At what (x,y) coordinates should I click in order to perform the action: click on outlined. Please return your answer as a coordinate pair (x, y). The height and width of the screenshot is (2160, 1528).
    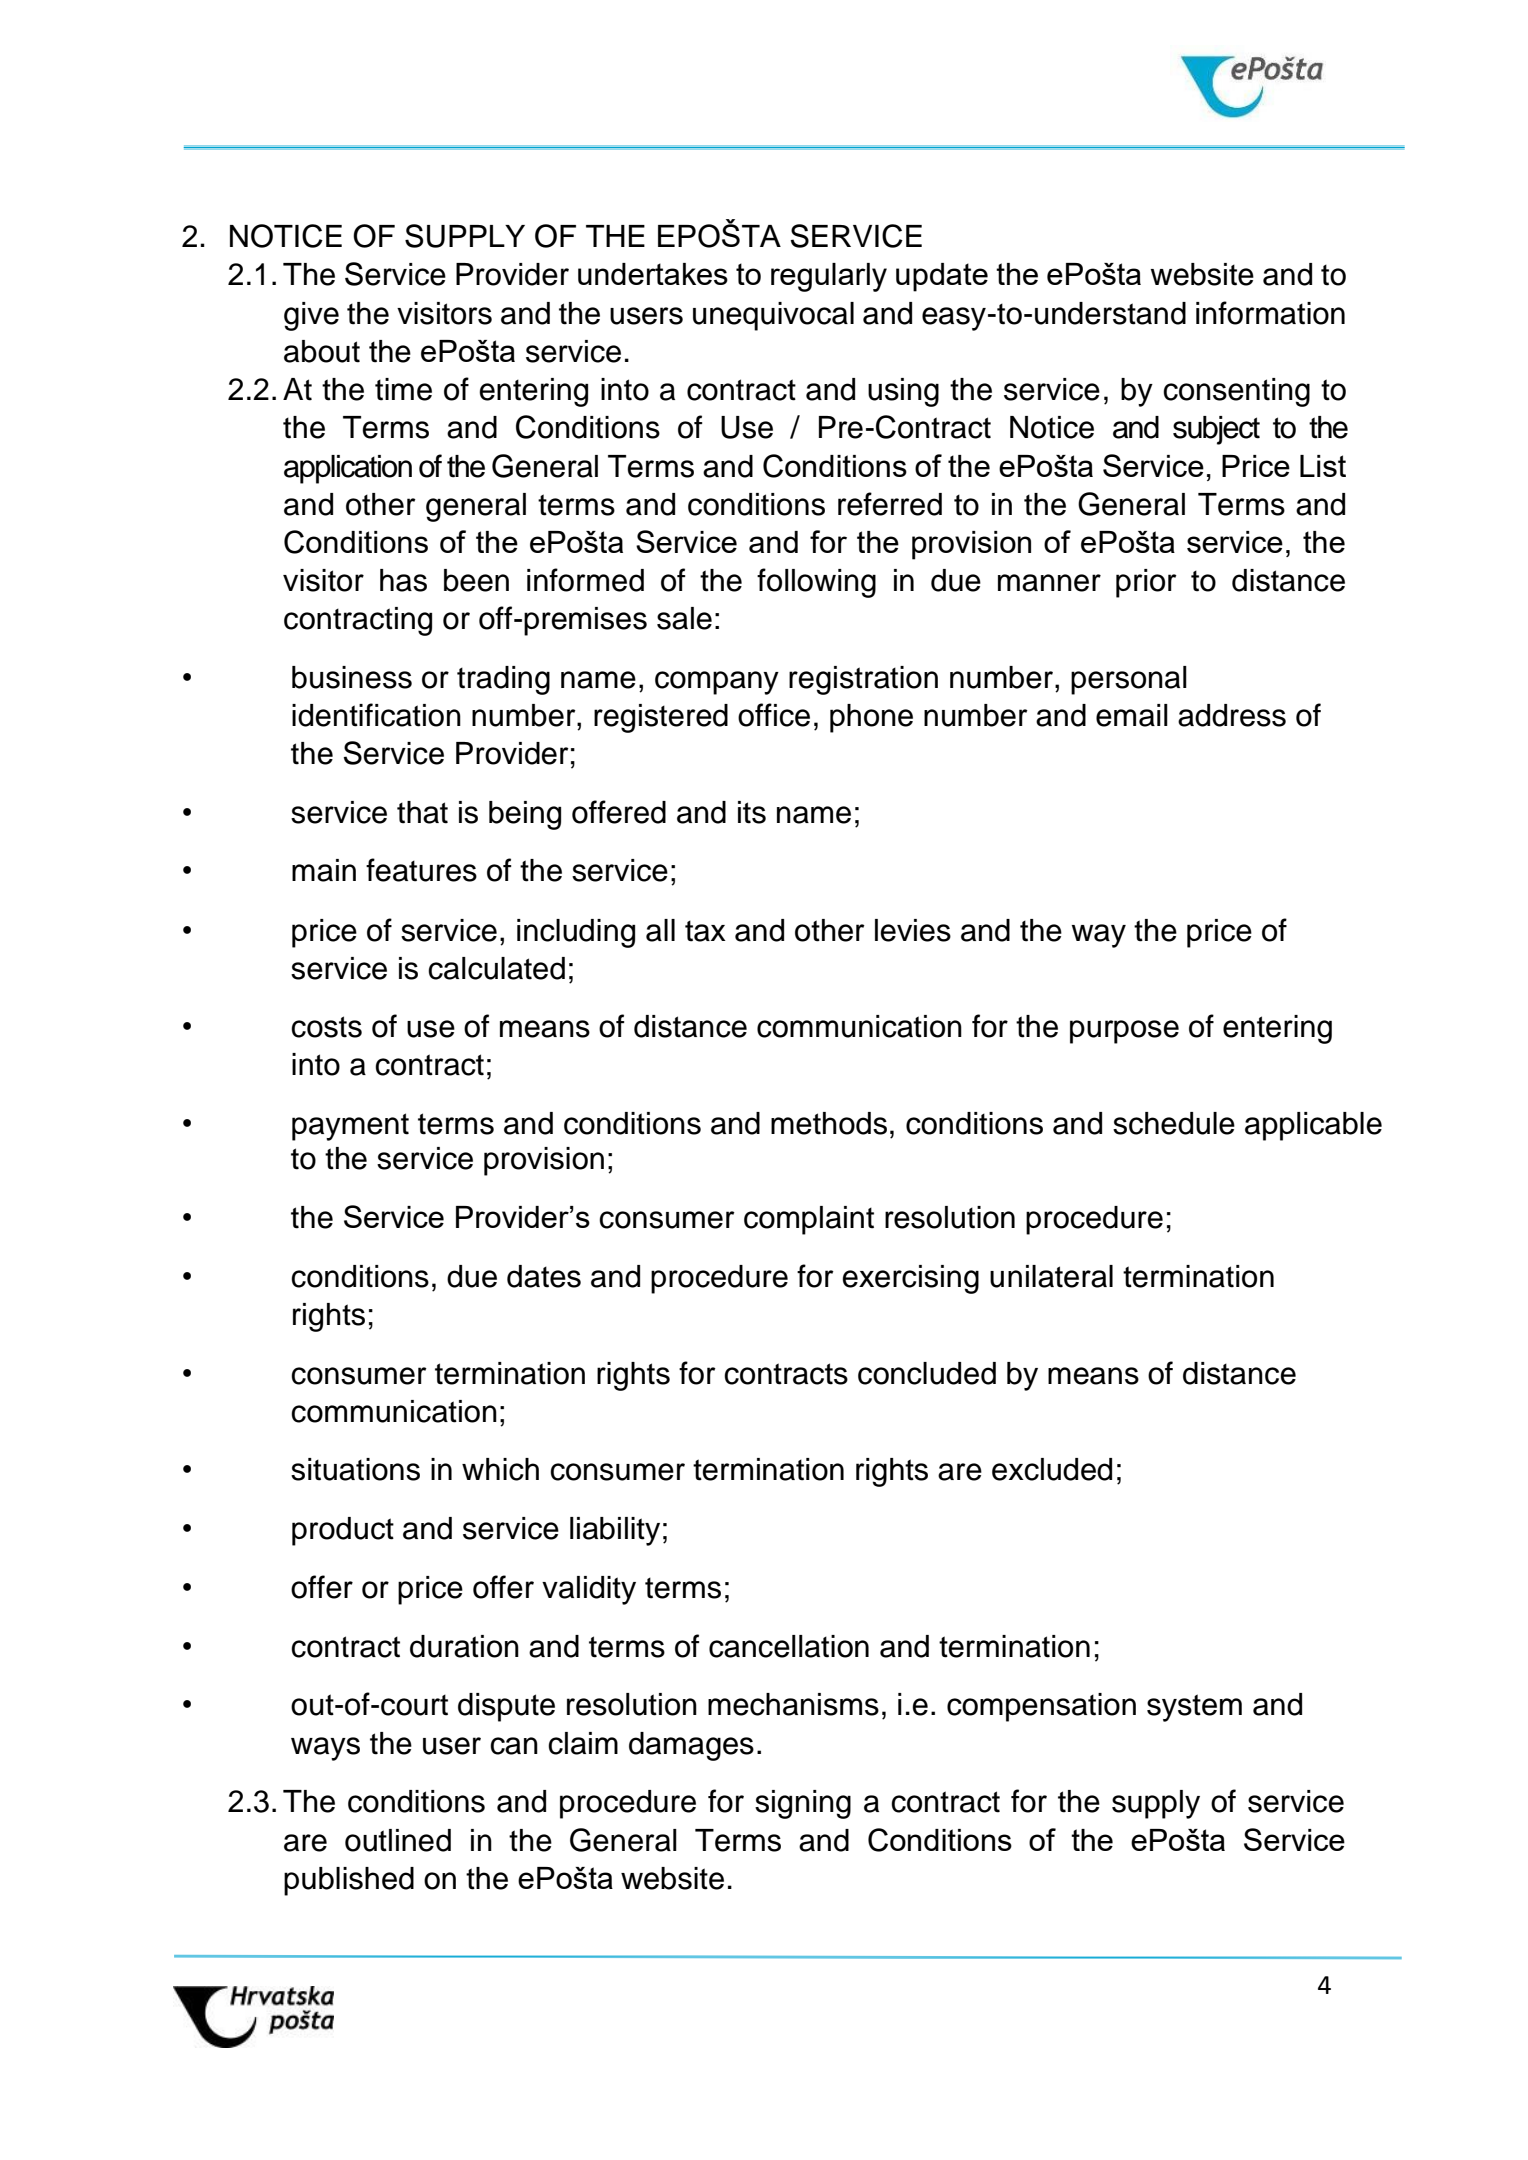
    Looking at the image, I should click on (398, 1840).
